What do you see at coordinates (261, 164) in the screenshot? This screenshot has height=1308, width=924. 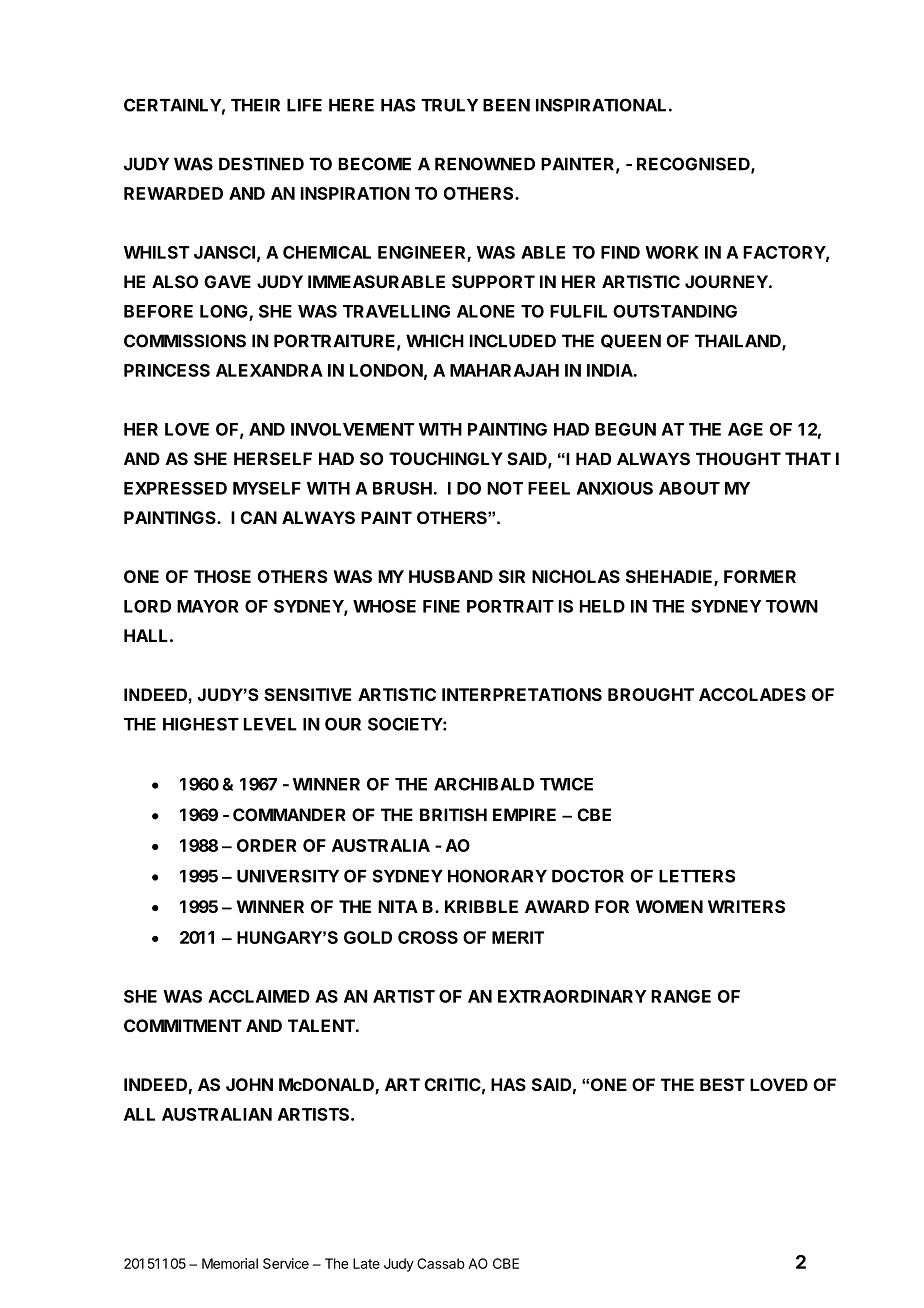 I see `DESTINED` at bounding box center [261, 164].
